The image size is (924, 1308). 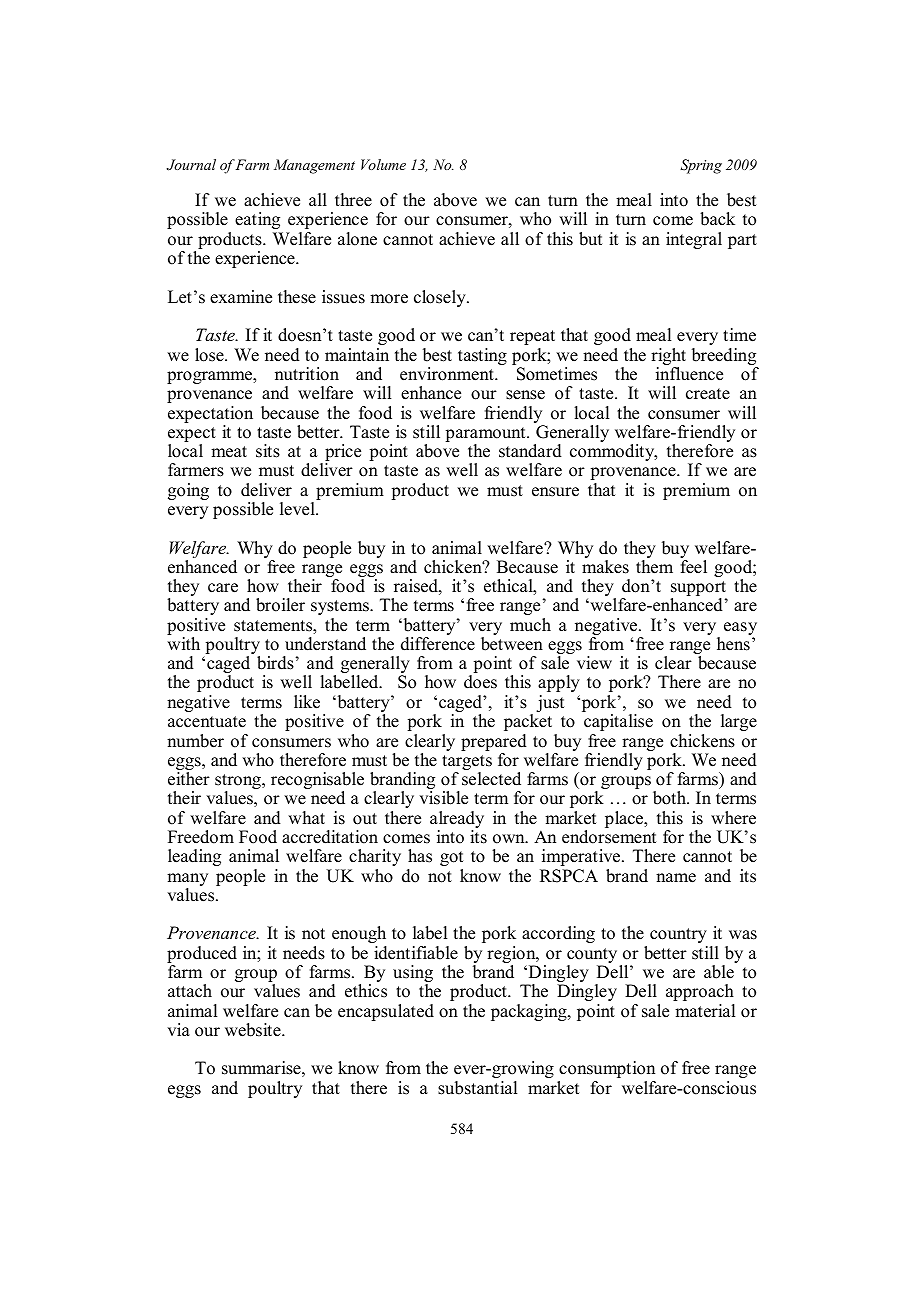 What do you see at coordinates (383, 164) in the screenshot?
I see `Volume` at bounding box center [383, 164].
